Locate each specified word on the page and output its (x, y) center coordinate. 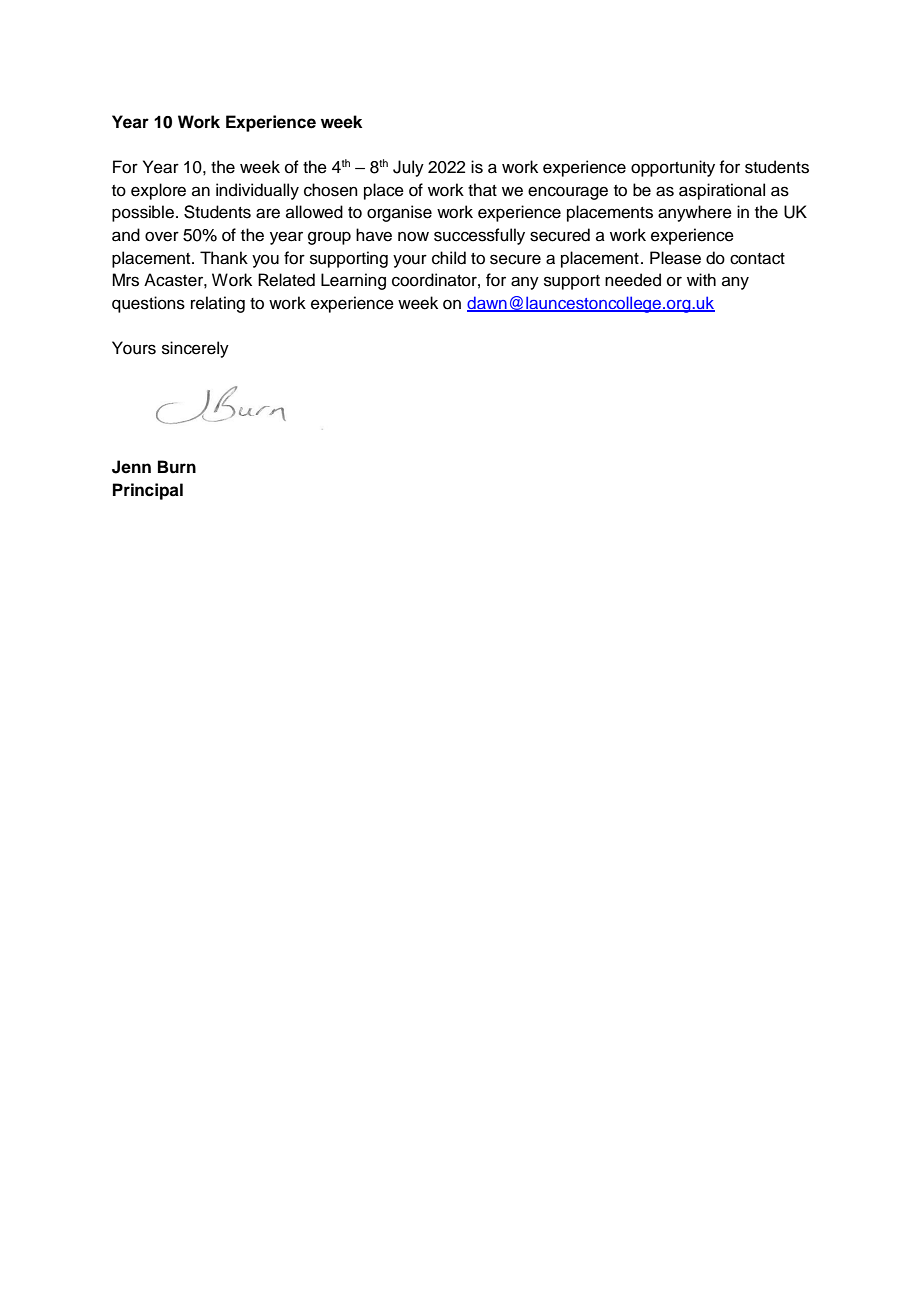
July (408, 168)
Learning (353, 281)
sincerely (195, 349)
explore (158, 191)
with (701, 279)
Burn (177, 466)
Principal (148, 491)
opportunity (673, 168)
